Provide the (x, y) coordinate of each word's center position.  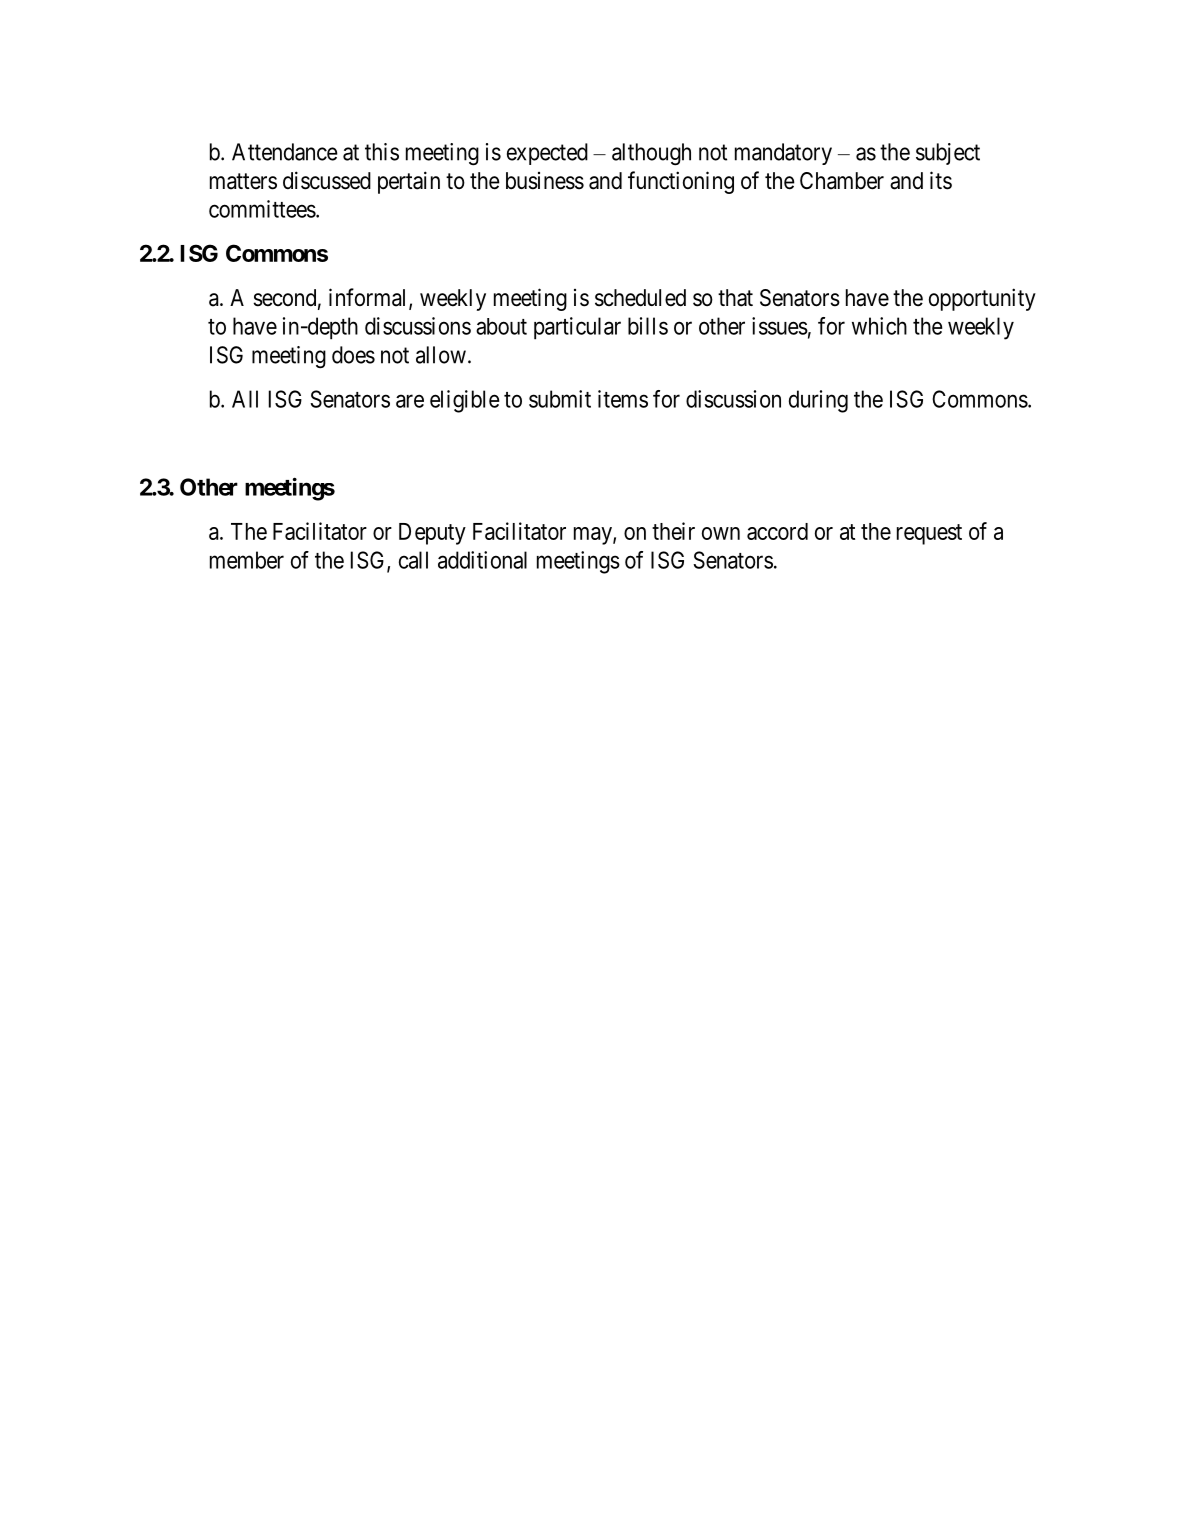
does (353, 355)
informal (369, 298)
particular (577, 328)
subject (948, 154)
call (413, 560)
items (623, 399)
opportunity (982, 299)
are (410, 401)
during (818, 401)
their (673, 531)
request (929, 534)
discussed (327, 180)
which (879, 326)
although (651, 154)
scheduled (640, 298)
